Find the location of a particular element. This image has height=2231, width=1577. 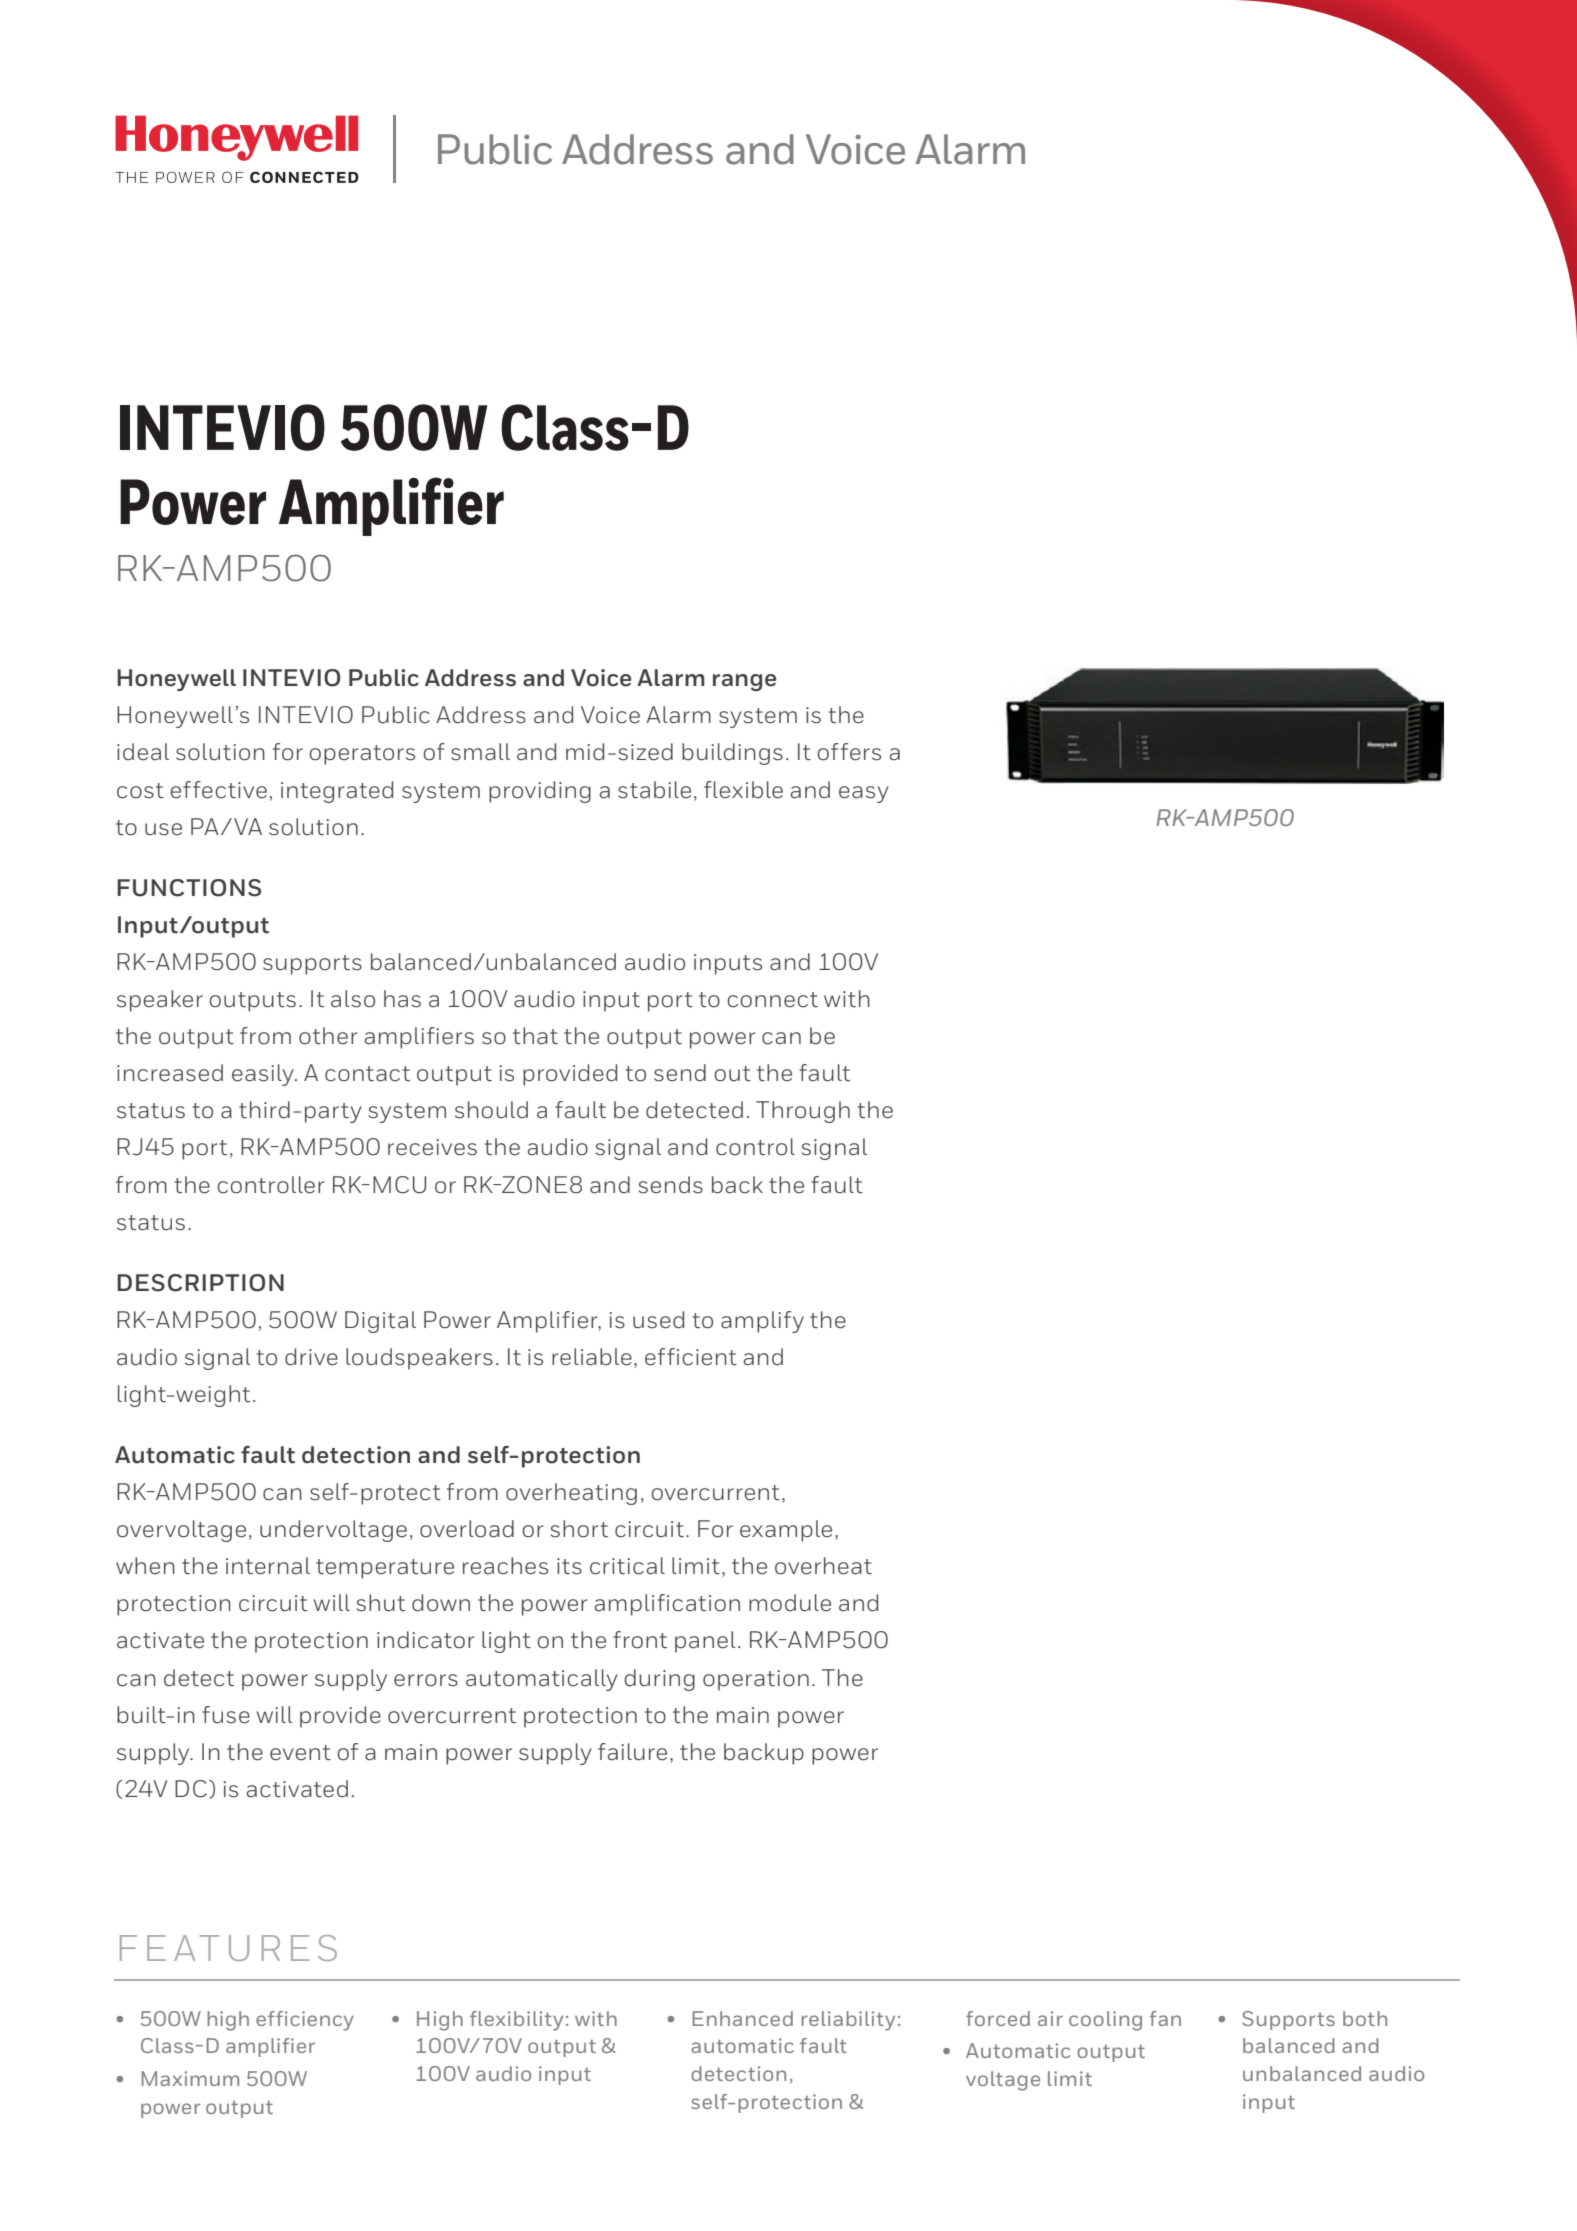

buildings is located at coordinates (732, 754).
